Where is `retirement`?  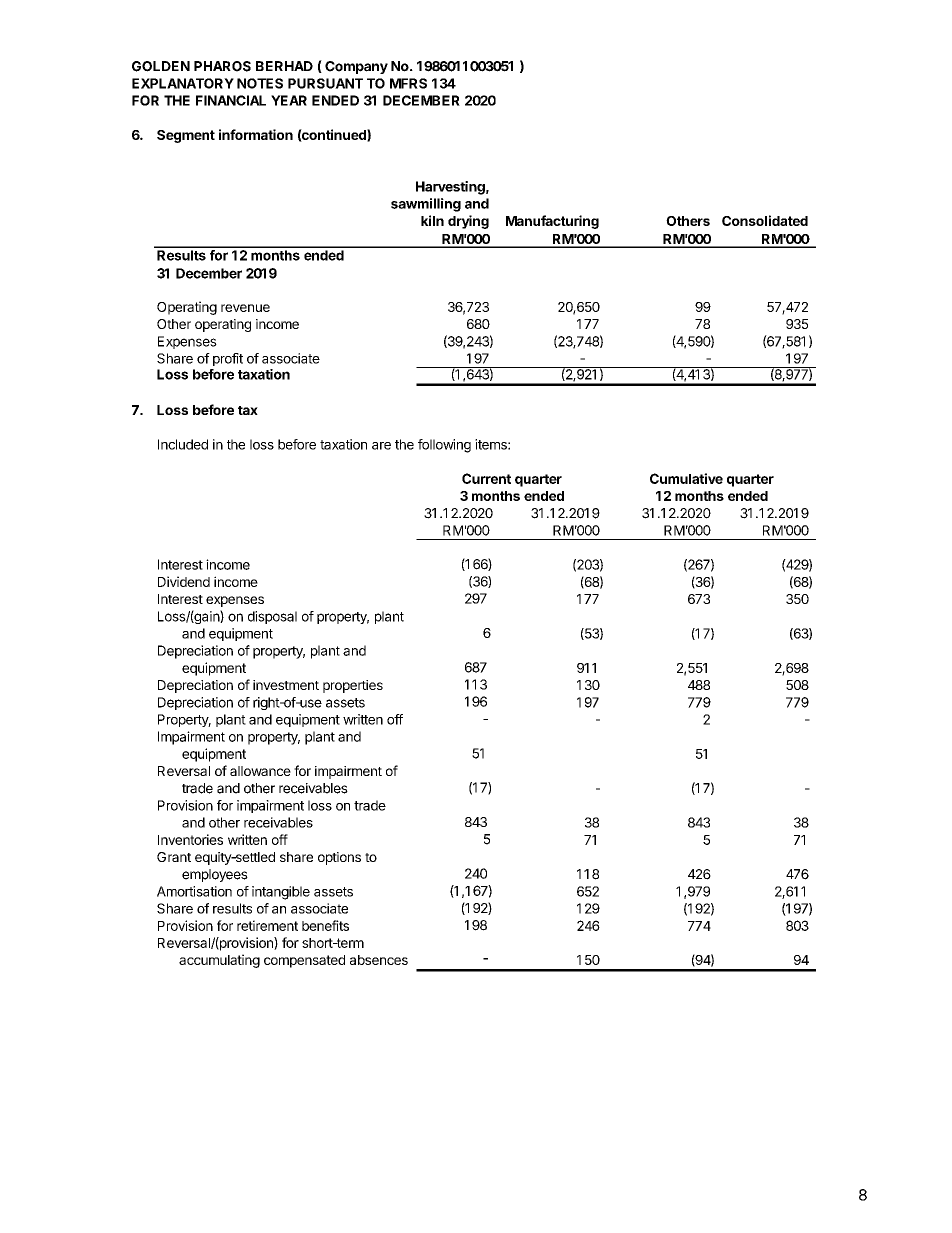 retirement is located at coordinates (267, 925).
